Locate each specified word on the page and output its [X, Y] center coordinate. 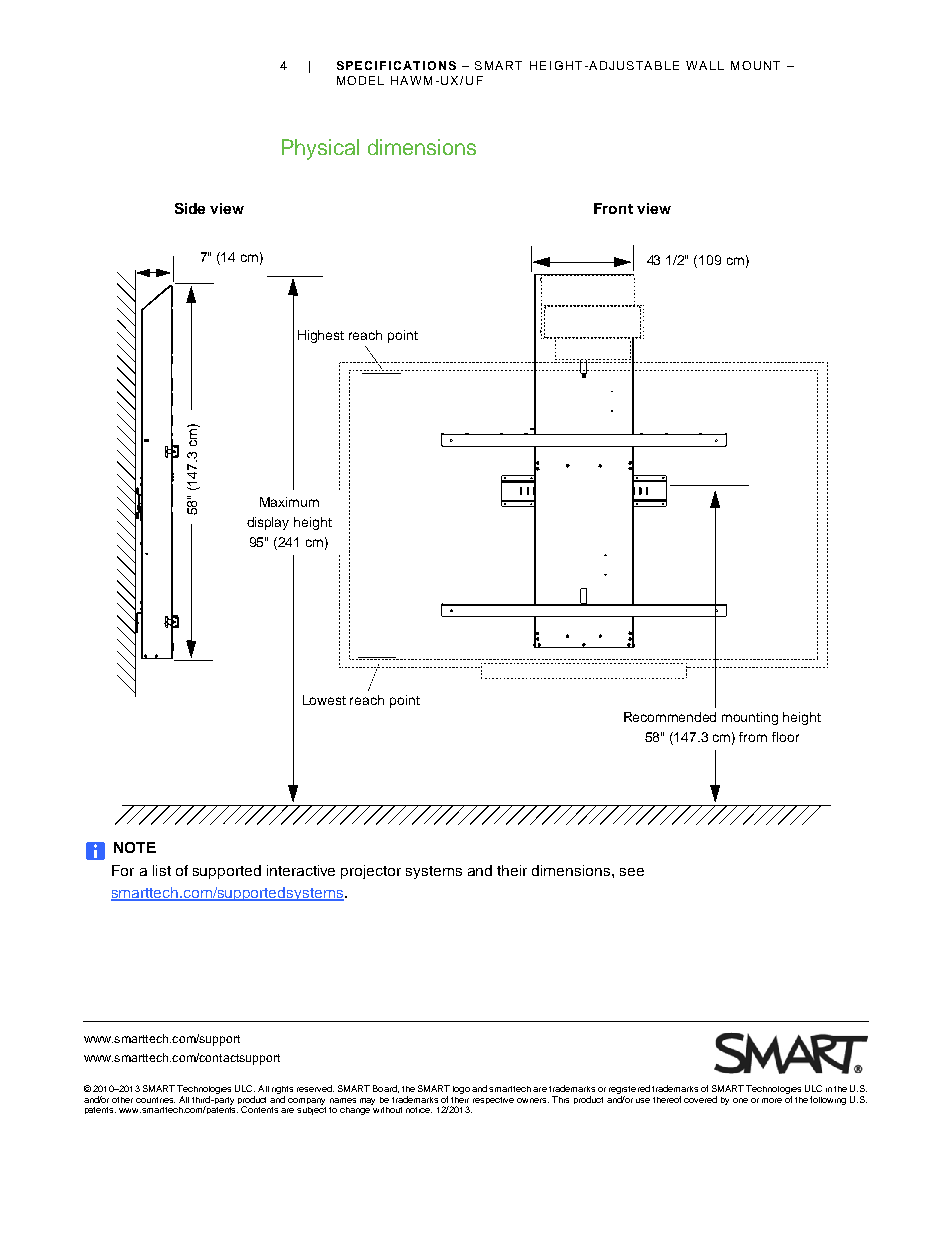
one [740, 1100]
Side [190, 208]
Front [613, 208]
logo [461, 1090]
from [753, 737]
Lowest [324, 700]
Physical [320, 149]
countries [155, 1100]
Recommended [670, 717]
